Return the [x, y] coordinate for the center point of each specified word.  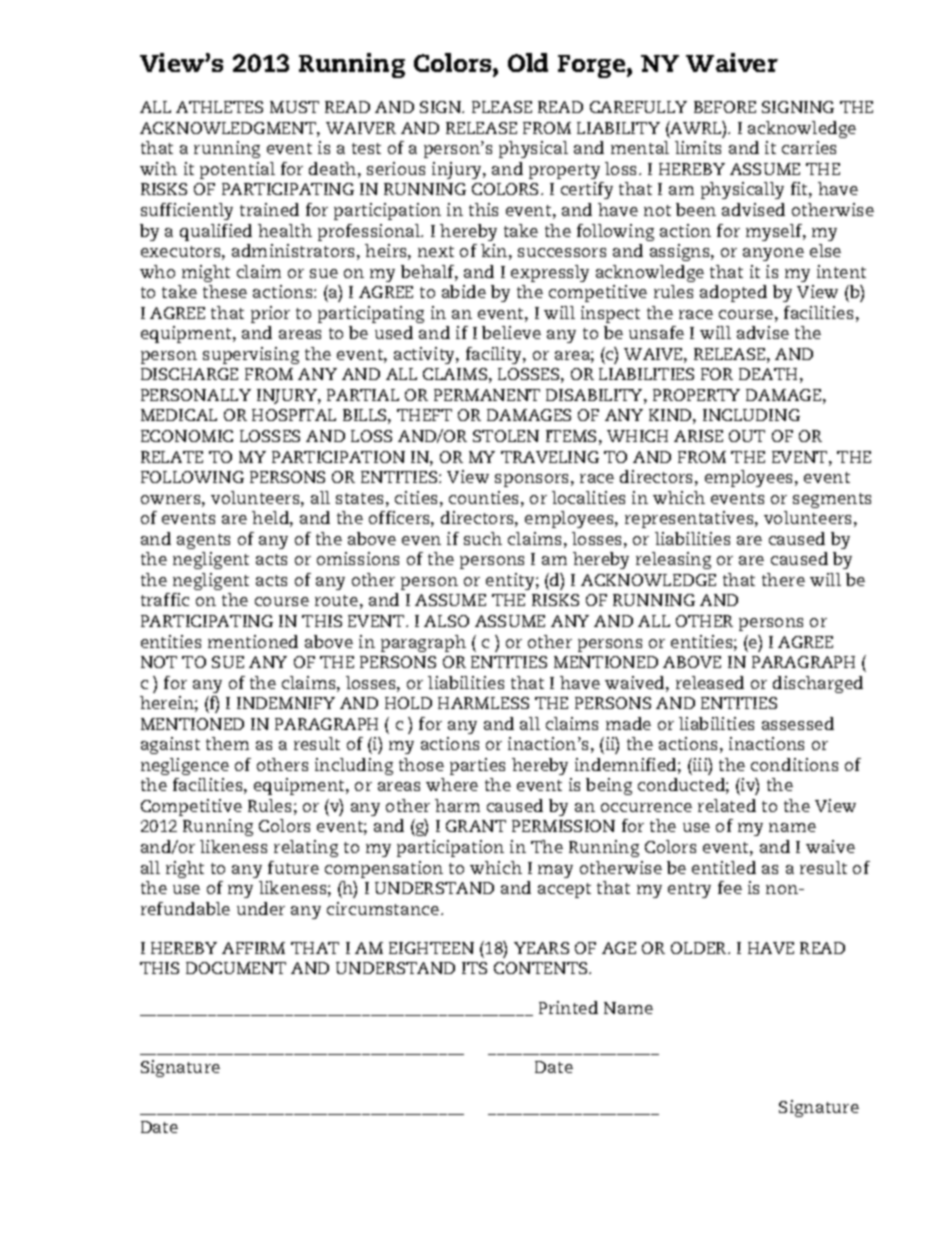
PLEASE [502, 107]
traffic [165, 599]
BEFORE [725, 107]
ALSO [446, 621]
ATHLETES [219, 107]
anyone [773, 254]
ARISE [698, 436]
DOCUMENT [236, 968]
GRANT [476, 826]
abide [464, 291]
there [783, 579]
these [225, 291]
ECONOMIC [187, 436]
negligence [185, 766]
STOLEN [506, 436]
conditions [794, 764]
